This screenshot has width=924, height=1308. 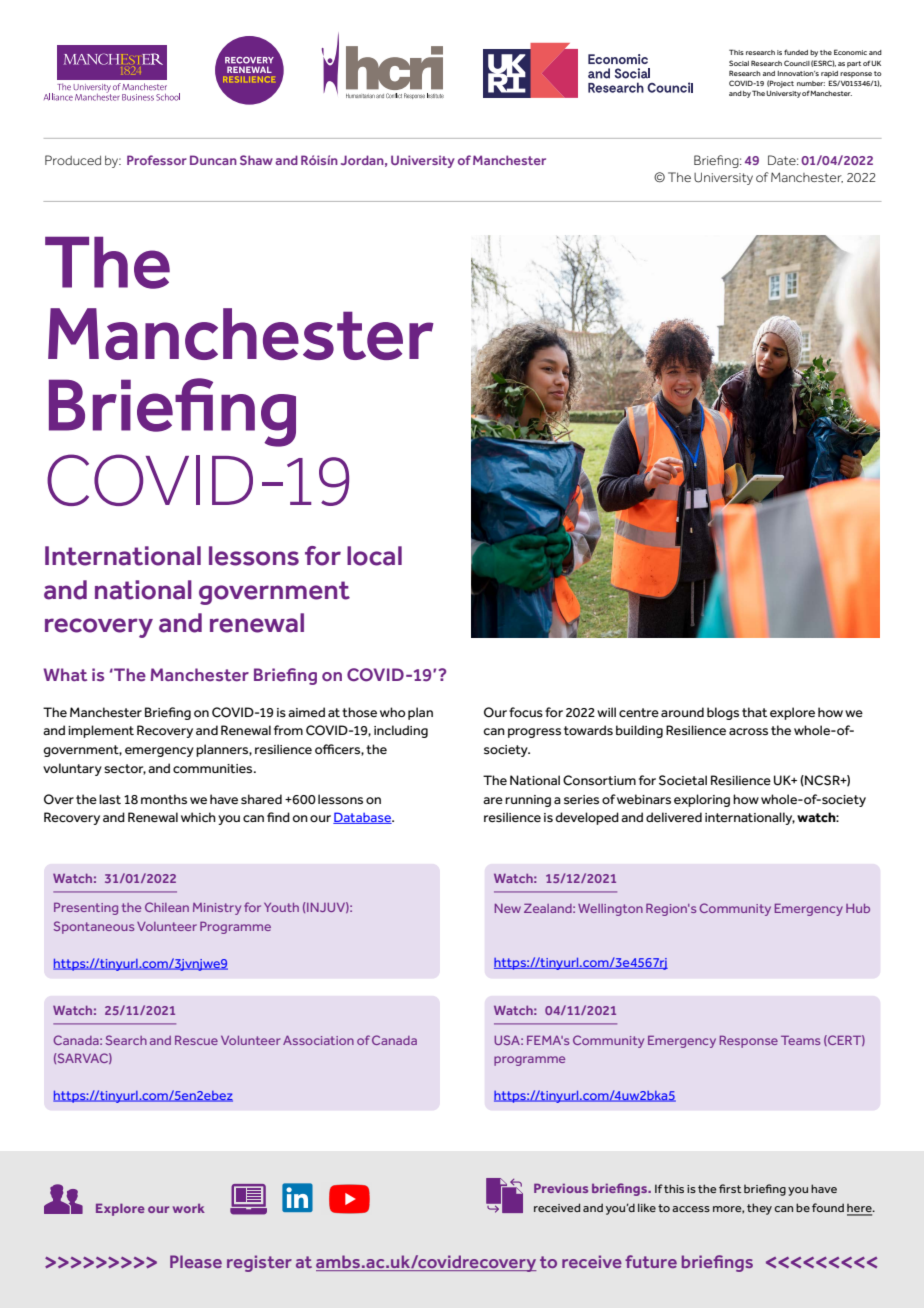 I want to click on work, so click(x=189, y=1208).
